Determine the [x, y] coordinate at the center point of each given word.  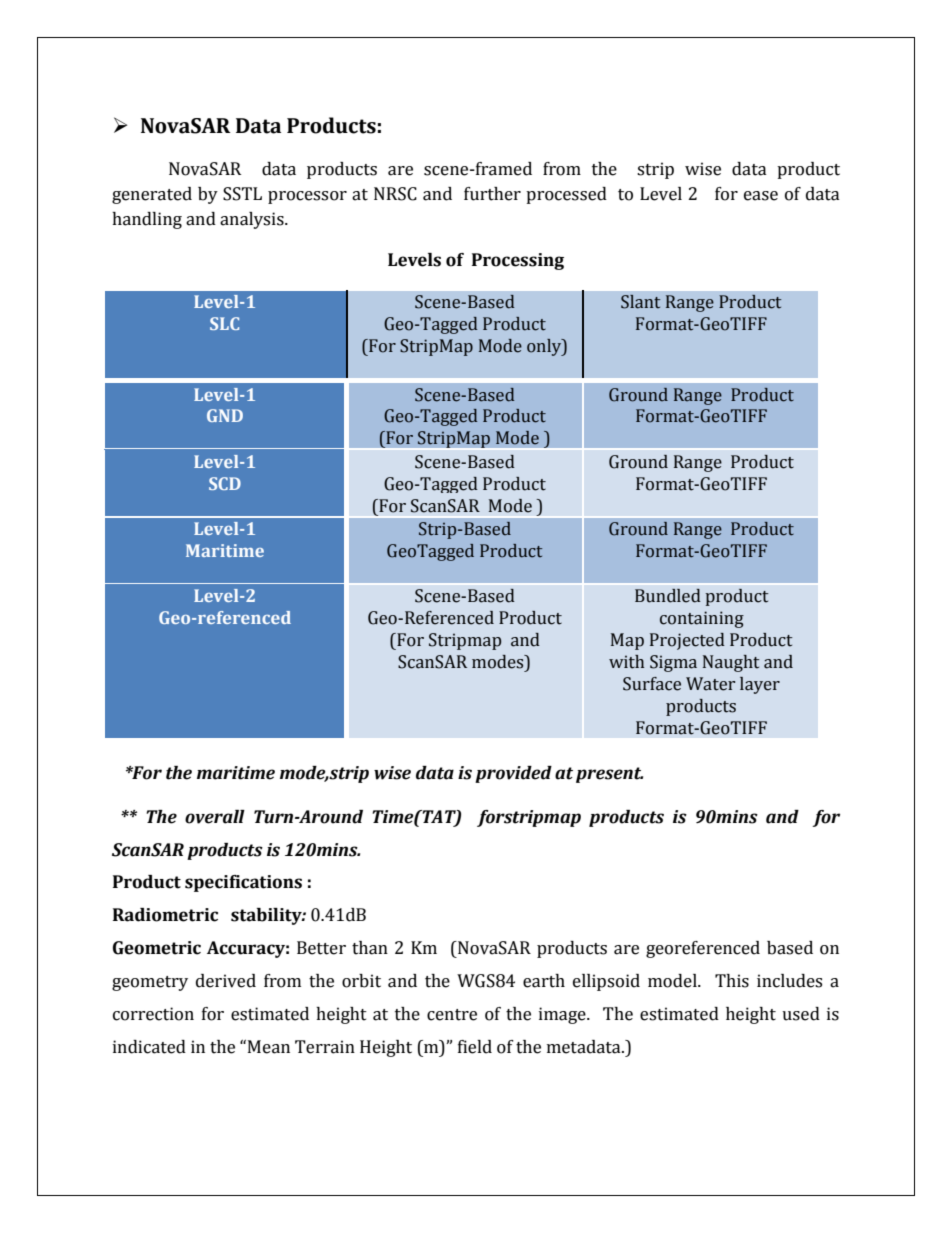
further [492, 194]
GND [225, 415]
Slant [640, 302]
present [609, 775]
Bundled [668, 596]
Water [710, 684]
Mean [269, 1047]
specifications [243, 883]
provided [513, 774]
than [370, 948]
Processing [518, 261]
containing [702, 619]
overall [215, 817]
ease [761, 196]
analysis [253, 220]
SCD [225, 483]
